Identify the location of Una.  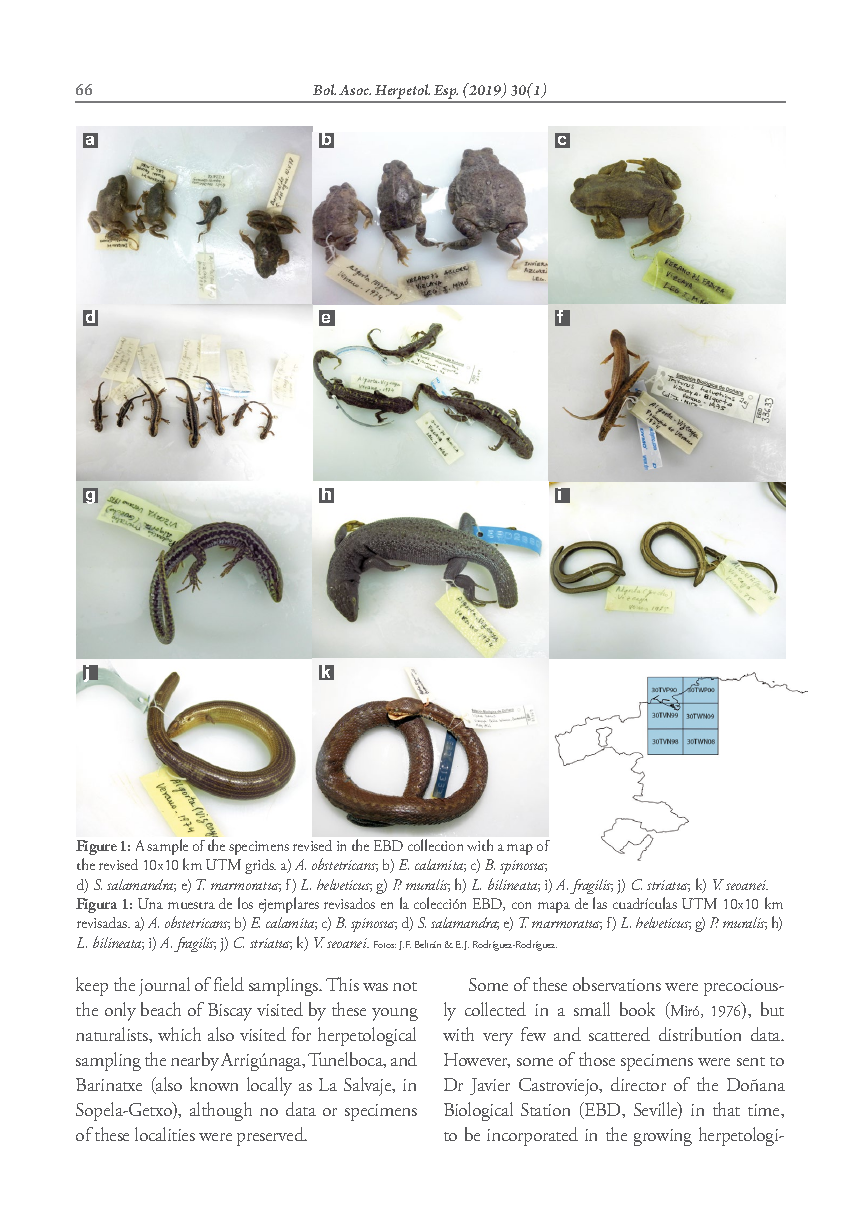
(150, 903).
